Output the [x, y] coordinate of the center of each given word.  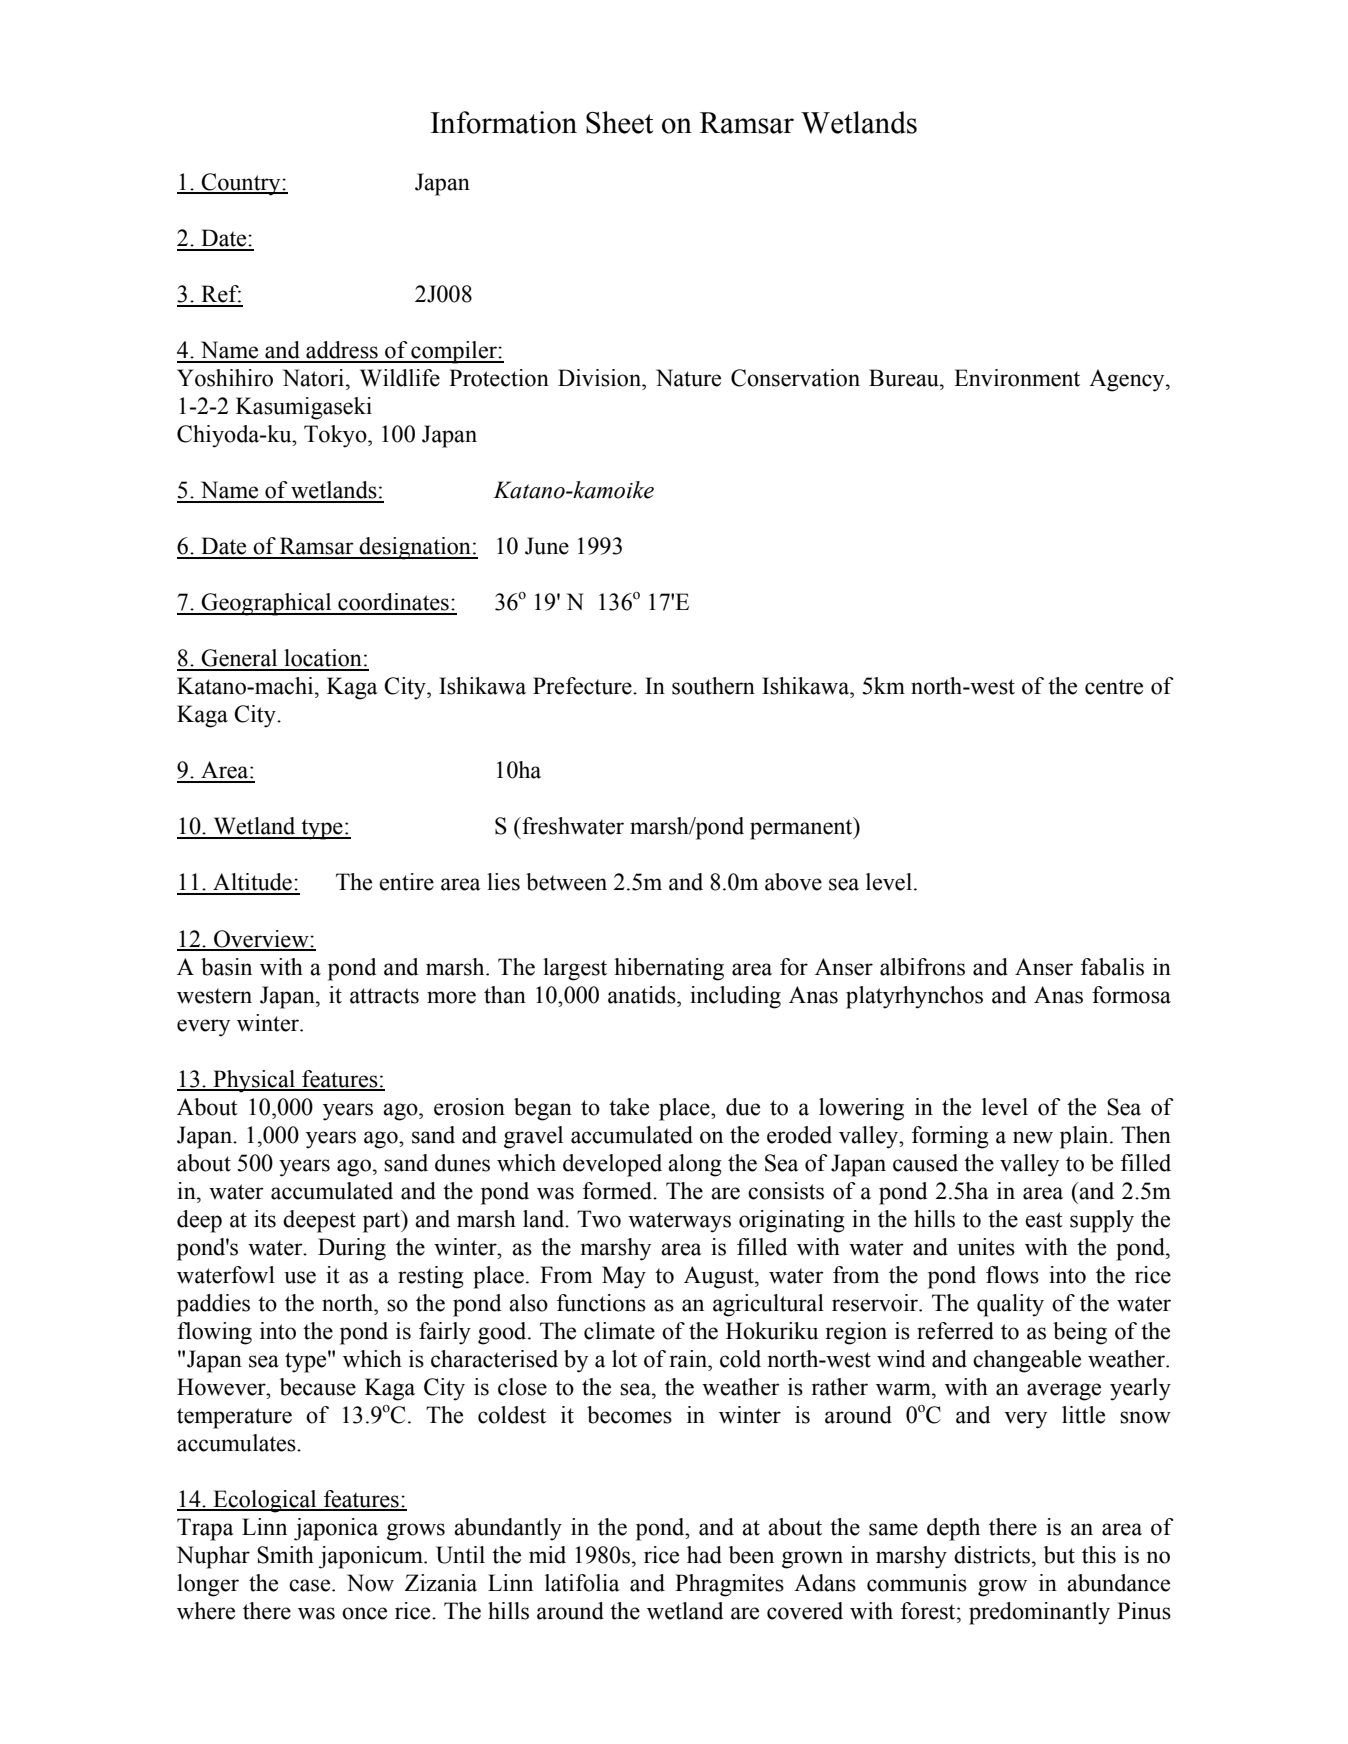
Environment [1017, 378]
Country [241, 184]
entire [406, 882]
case [311, 1585]
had [704, 1555]
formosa [1131, 995]
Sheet [619, 122]
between [566, 882]
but [1059, 1555]
